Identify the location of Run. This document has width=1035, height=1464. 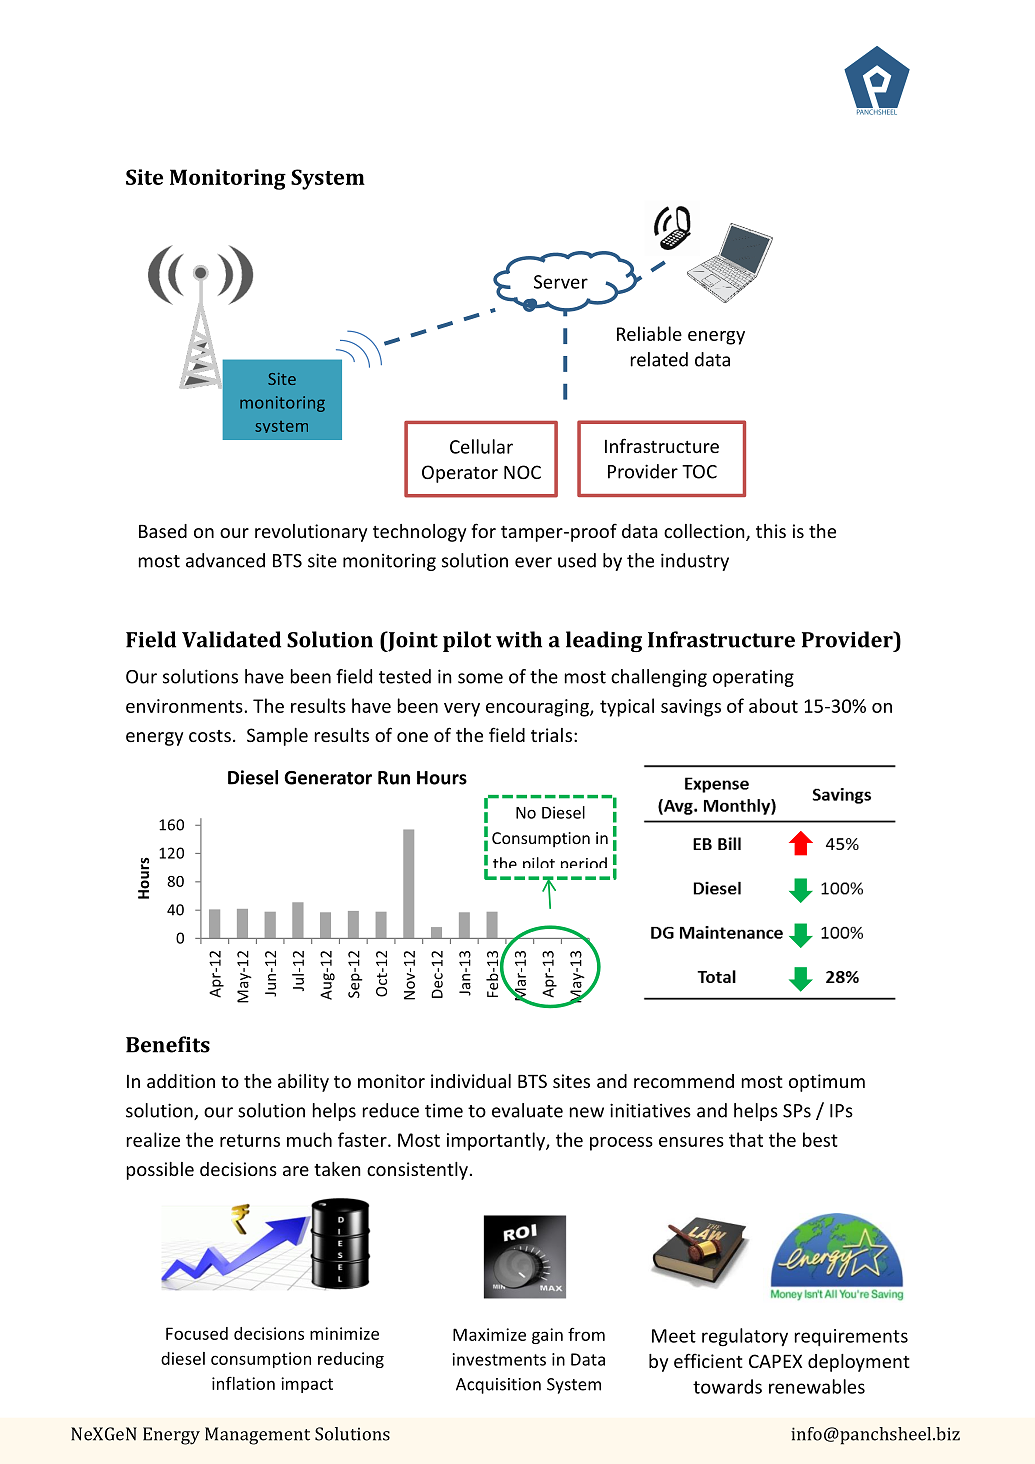
(394, 778).
